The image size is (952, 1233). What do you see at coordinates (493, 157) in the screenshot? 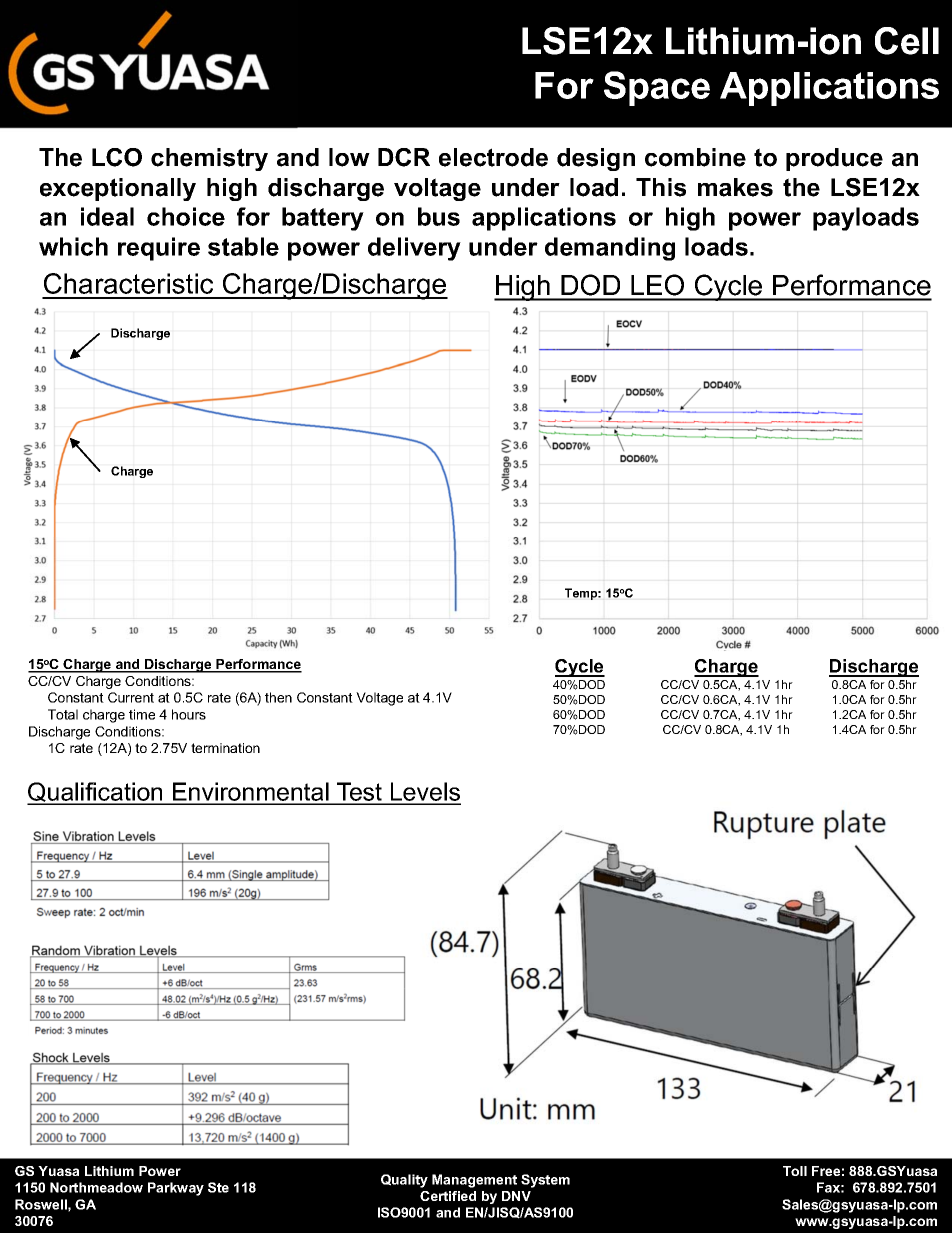
I see `electrode` at bounding box center [493, 157].
